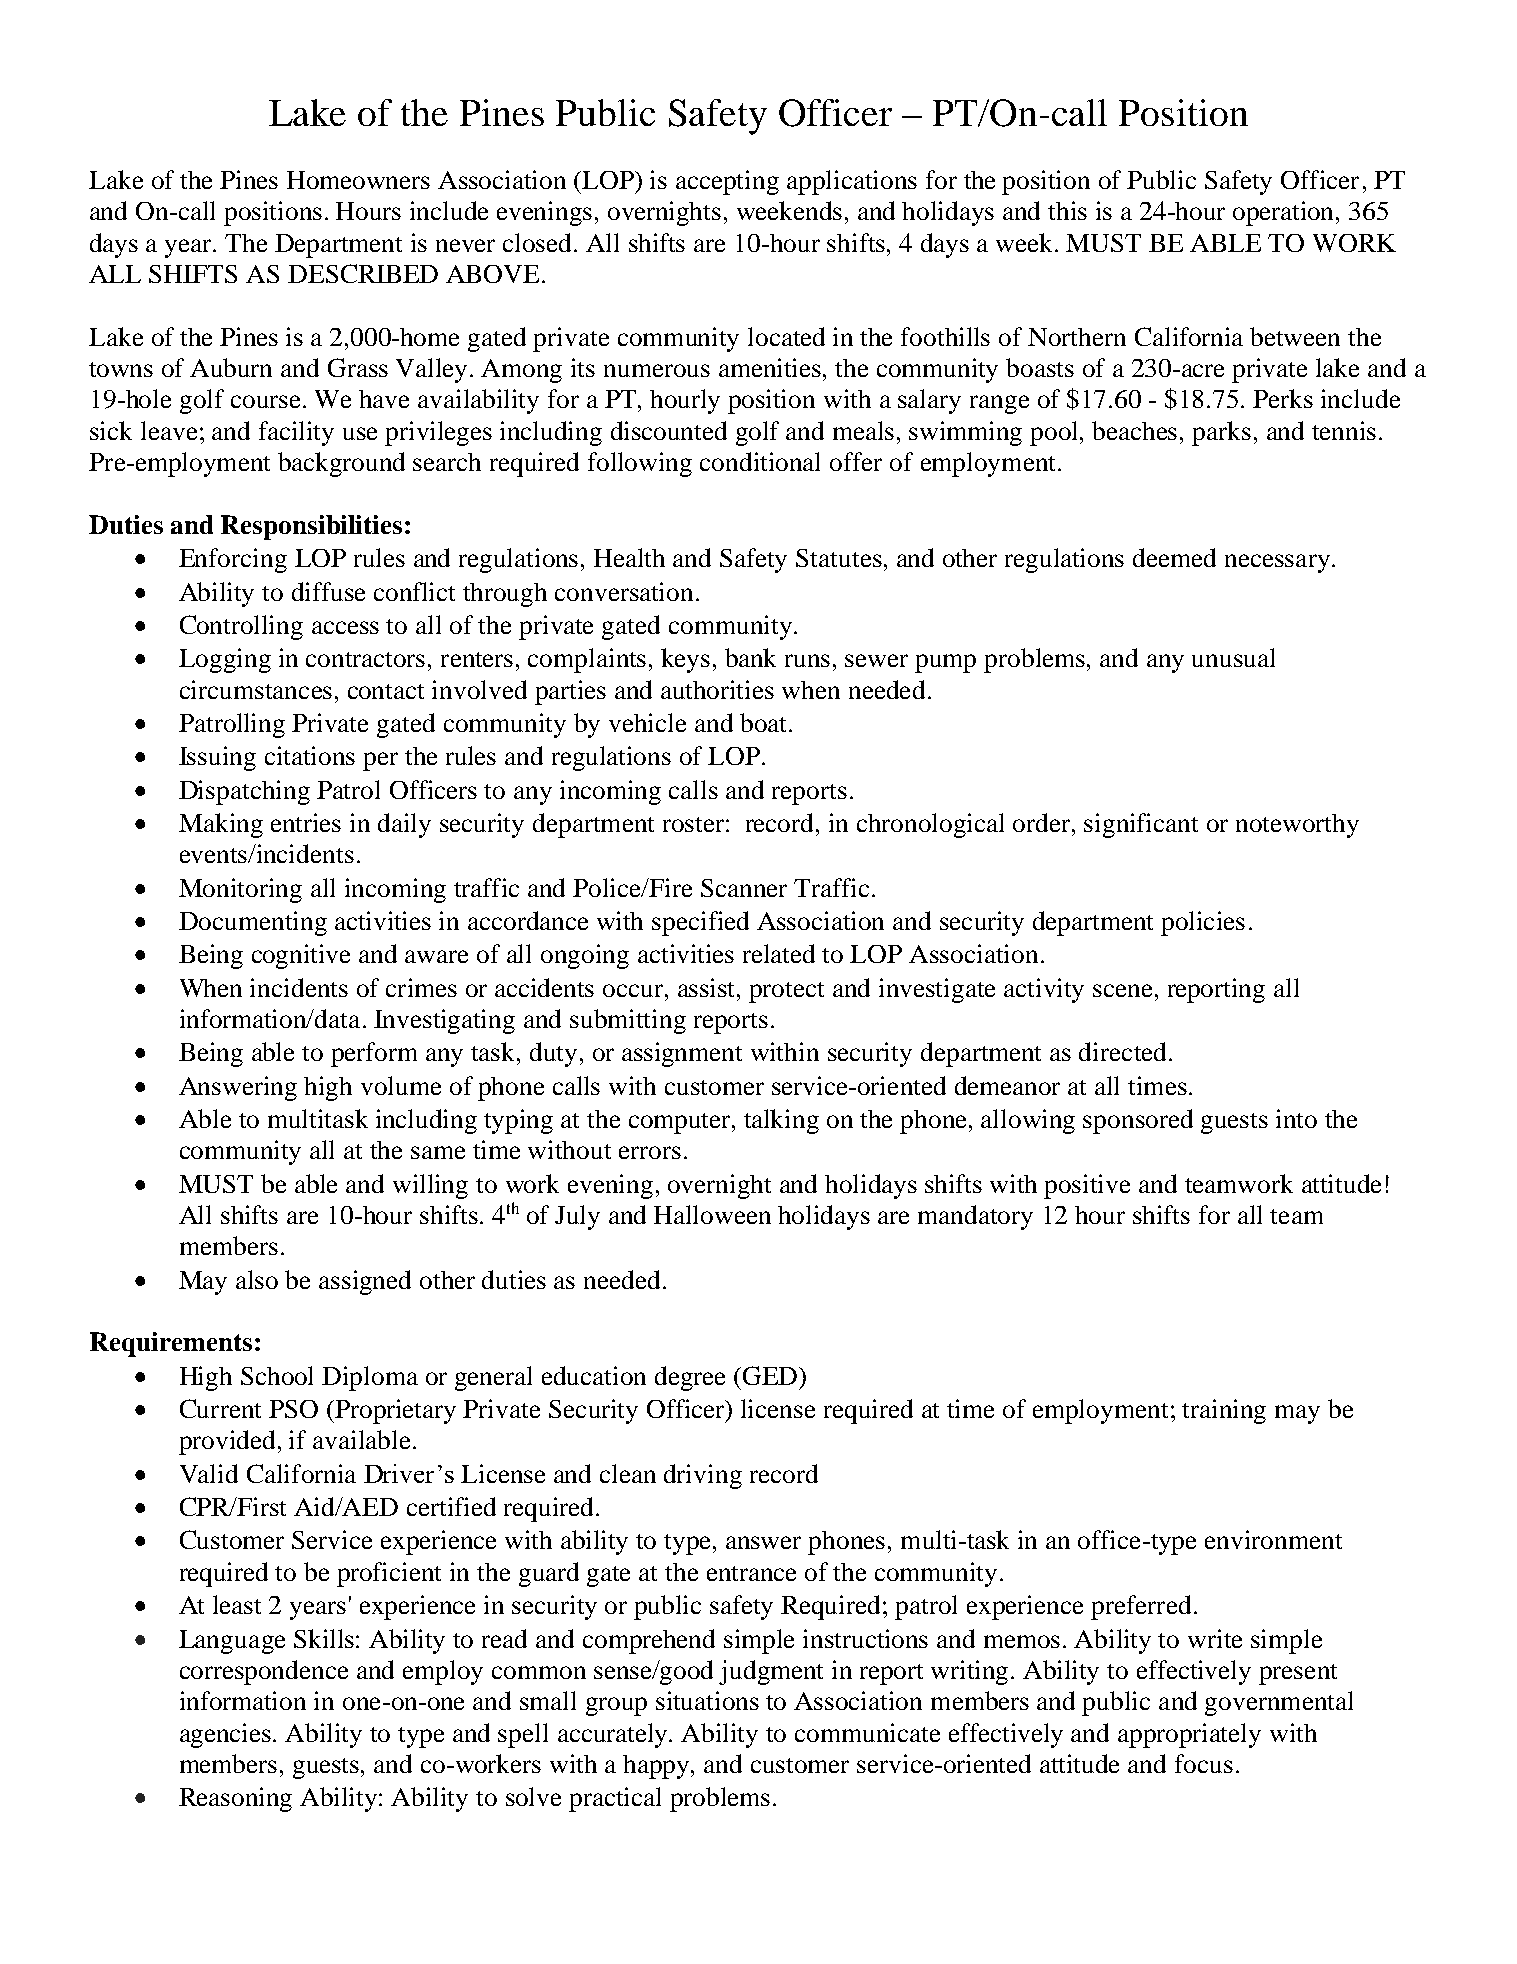 Image resolution: width=1517 pixels, height=1964 pixels. Describe the element at coordinates (1122, 990) in the image. I see `scene` at that location.
